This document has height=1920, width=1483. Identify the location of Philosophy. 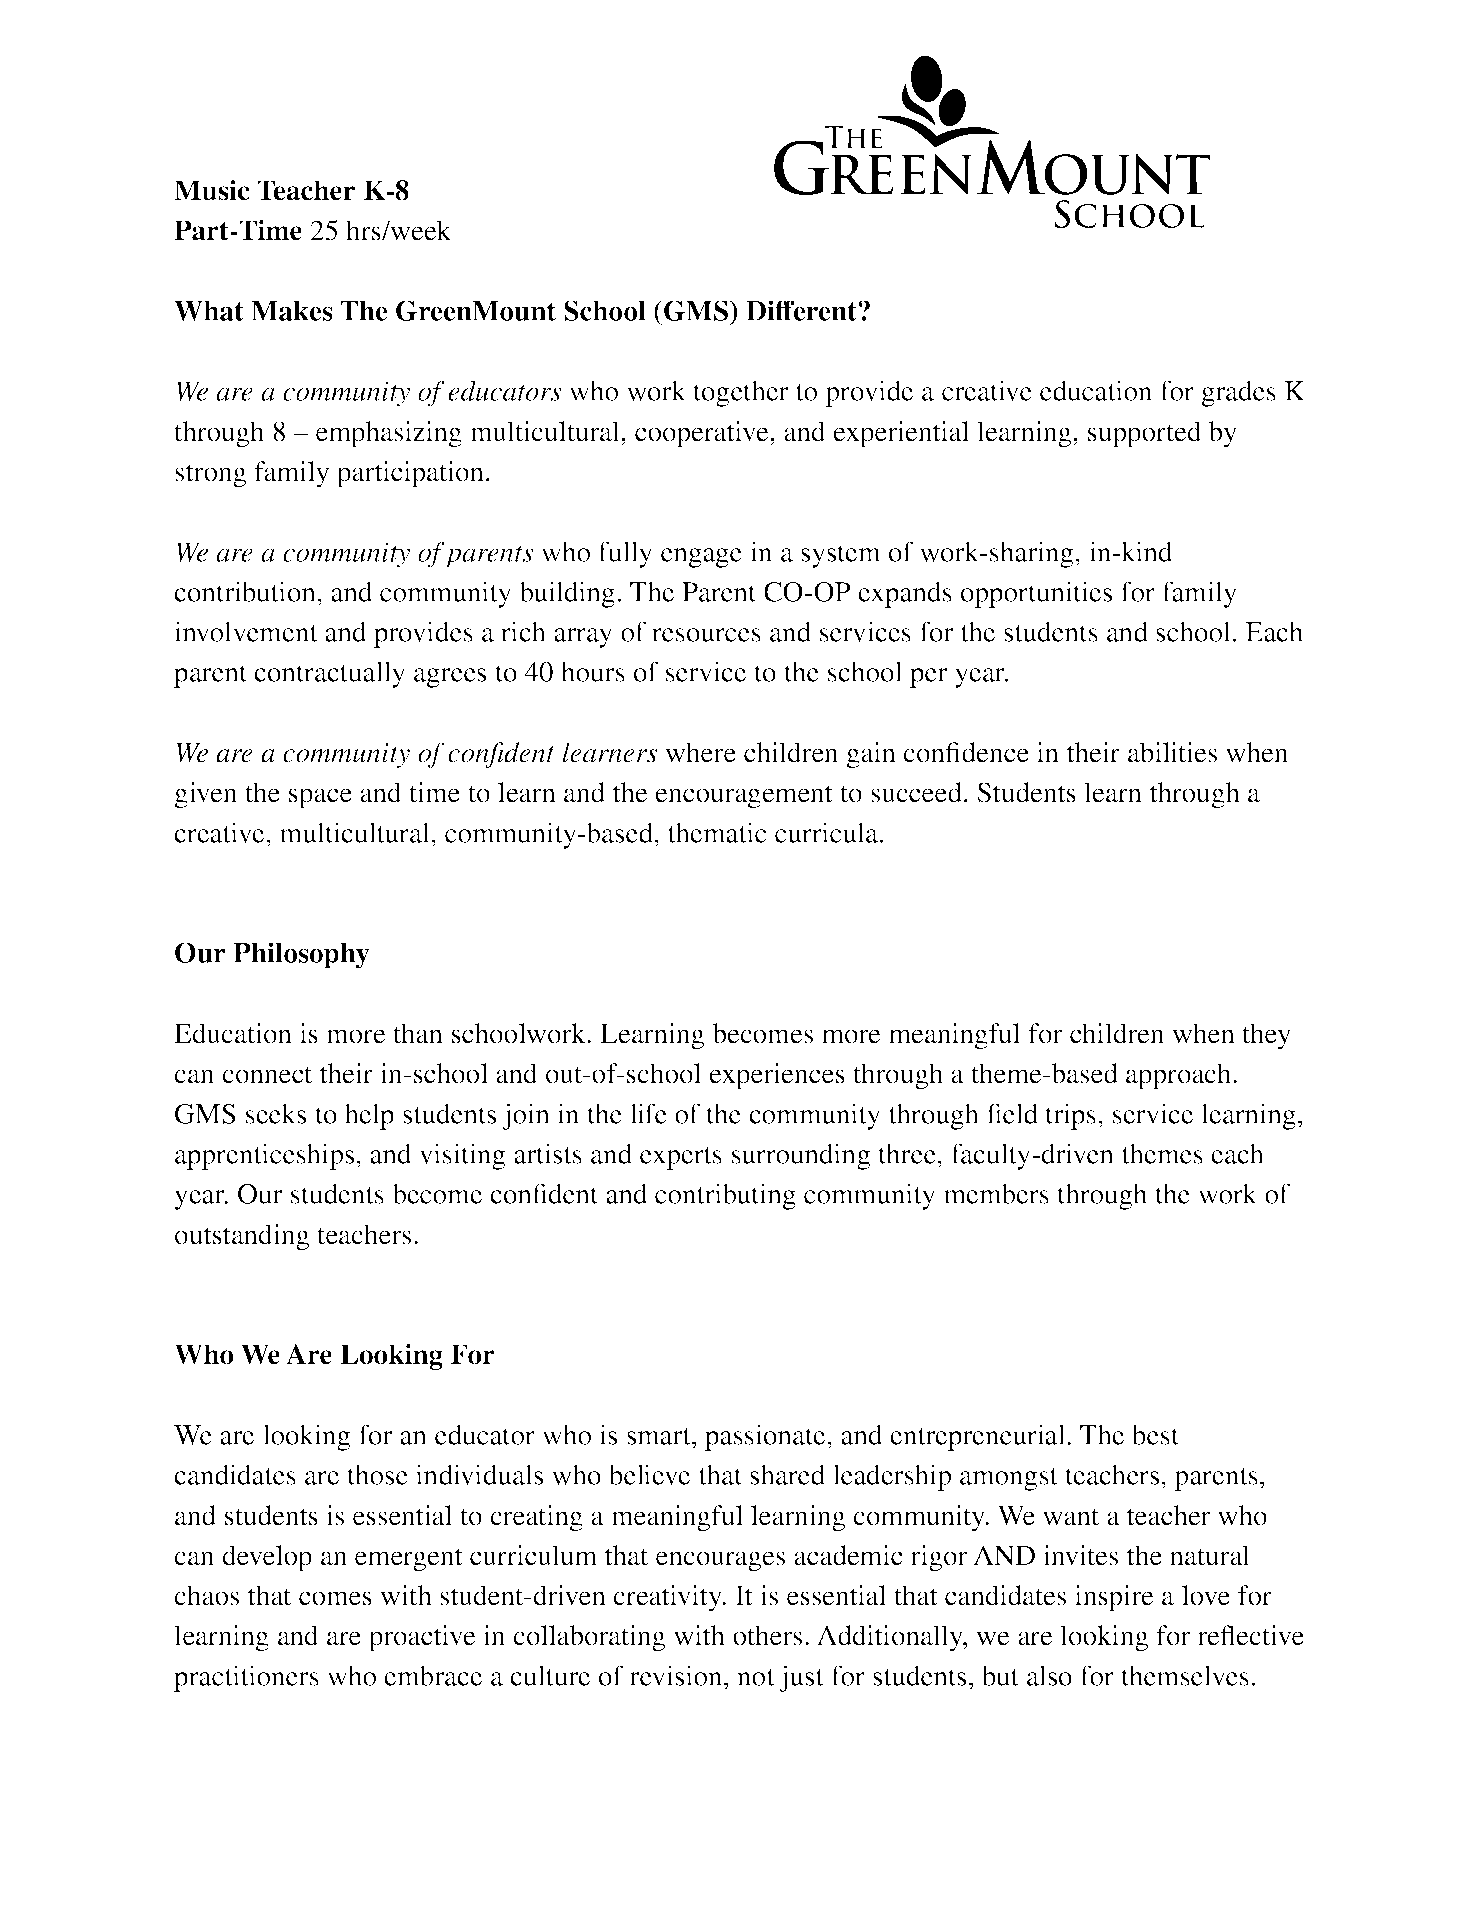
(301, 955).
